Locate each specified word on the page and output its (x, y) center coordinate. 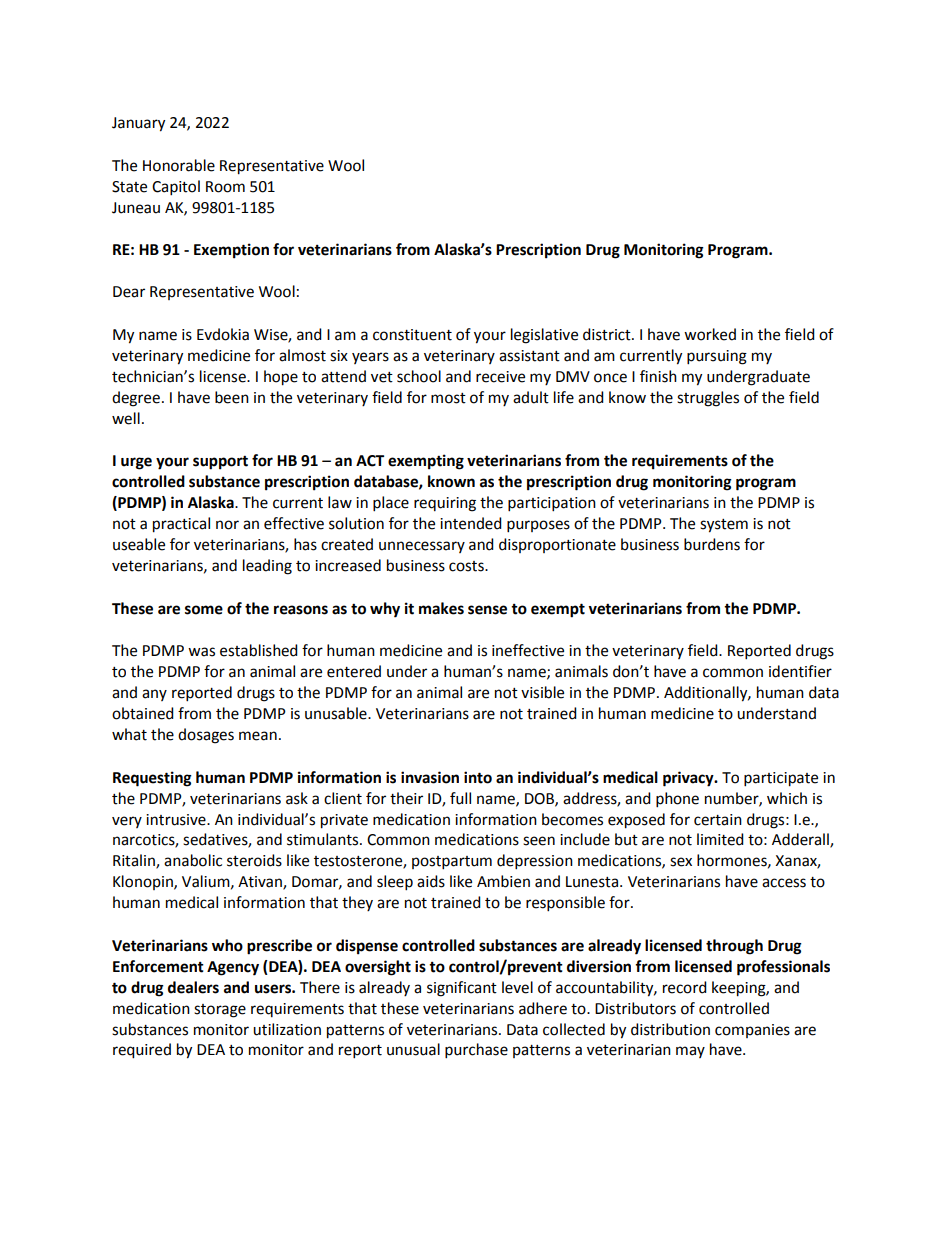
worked (710, 334)
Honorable (179, 165)
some (204, 610)
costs (467, 566)
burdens (712, 544)
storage (220, 1011)
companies (752, 1031)
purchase (476, 1051)
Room (225, 187)
